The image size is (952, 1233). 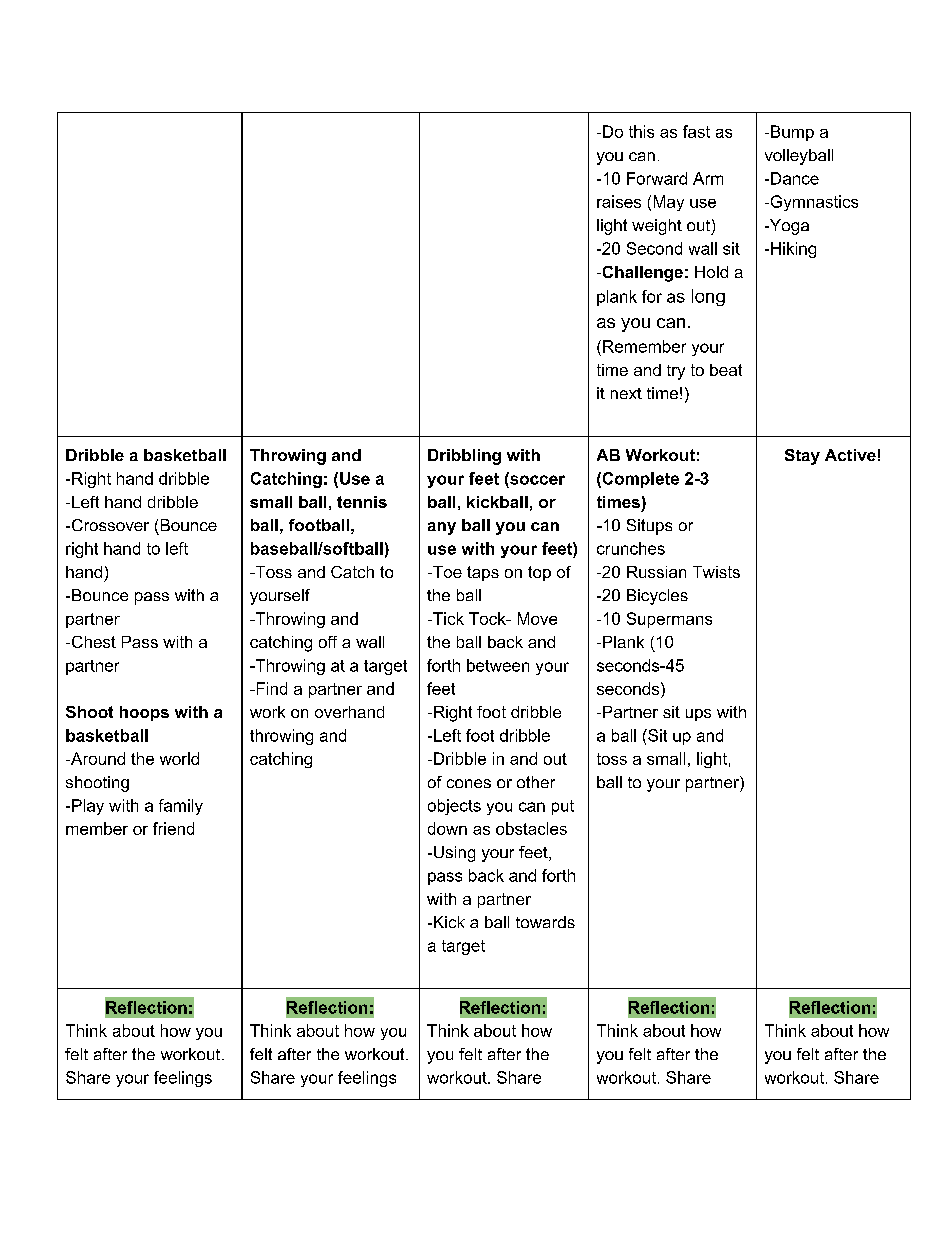 What do you see at coordinates (109, 525) in the document?
I see `Crossover` at bounding box center [109, 525].
